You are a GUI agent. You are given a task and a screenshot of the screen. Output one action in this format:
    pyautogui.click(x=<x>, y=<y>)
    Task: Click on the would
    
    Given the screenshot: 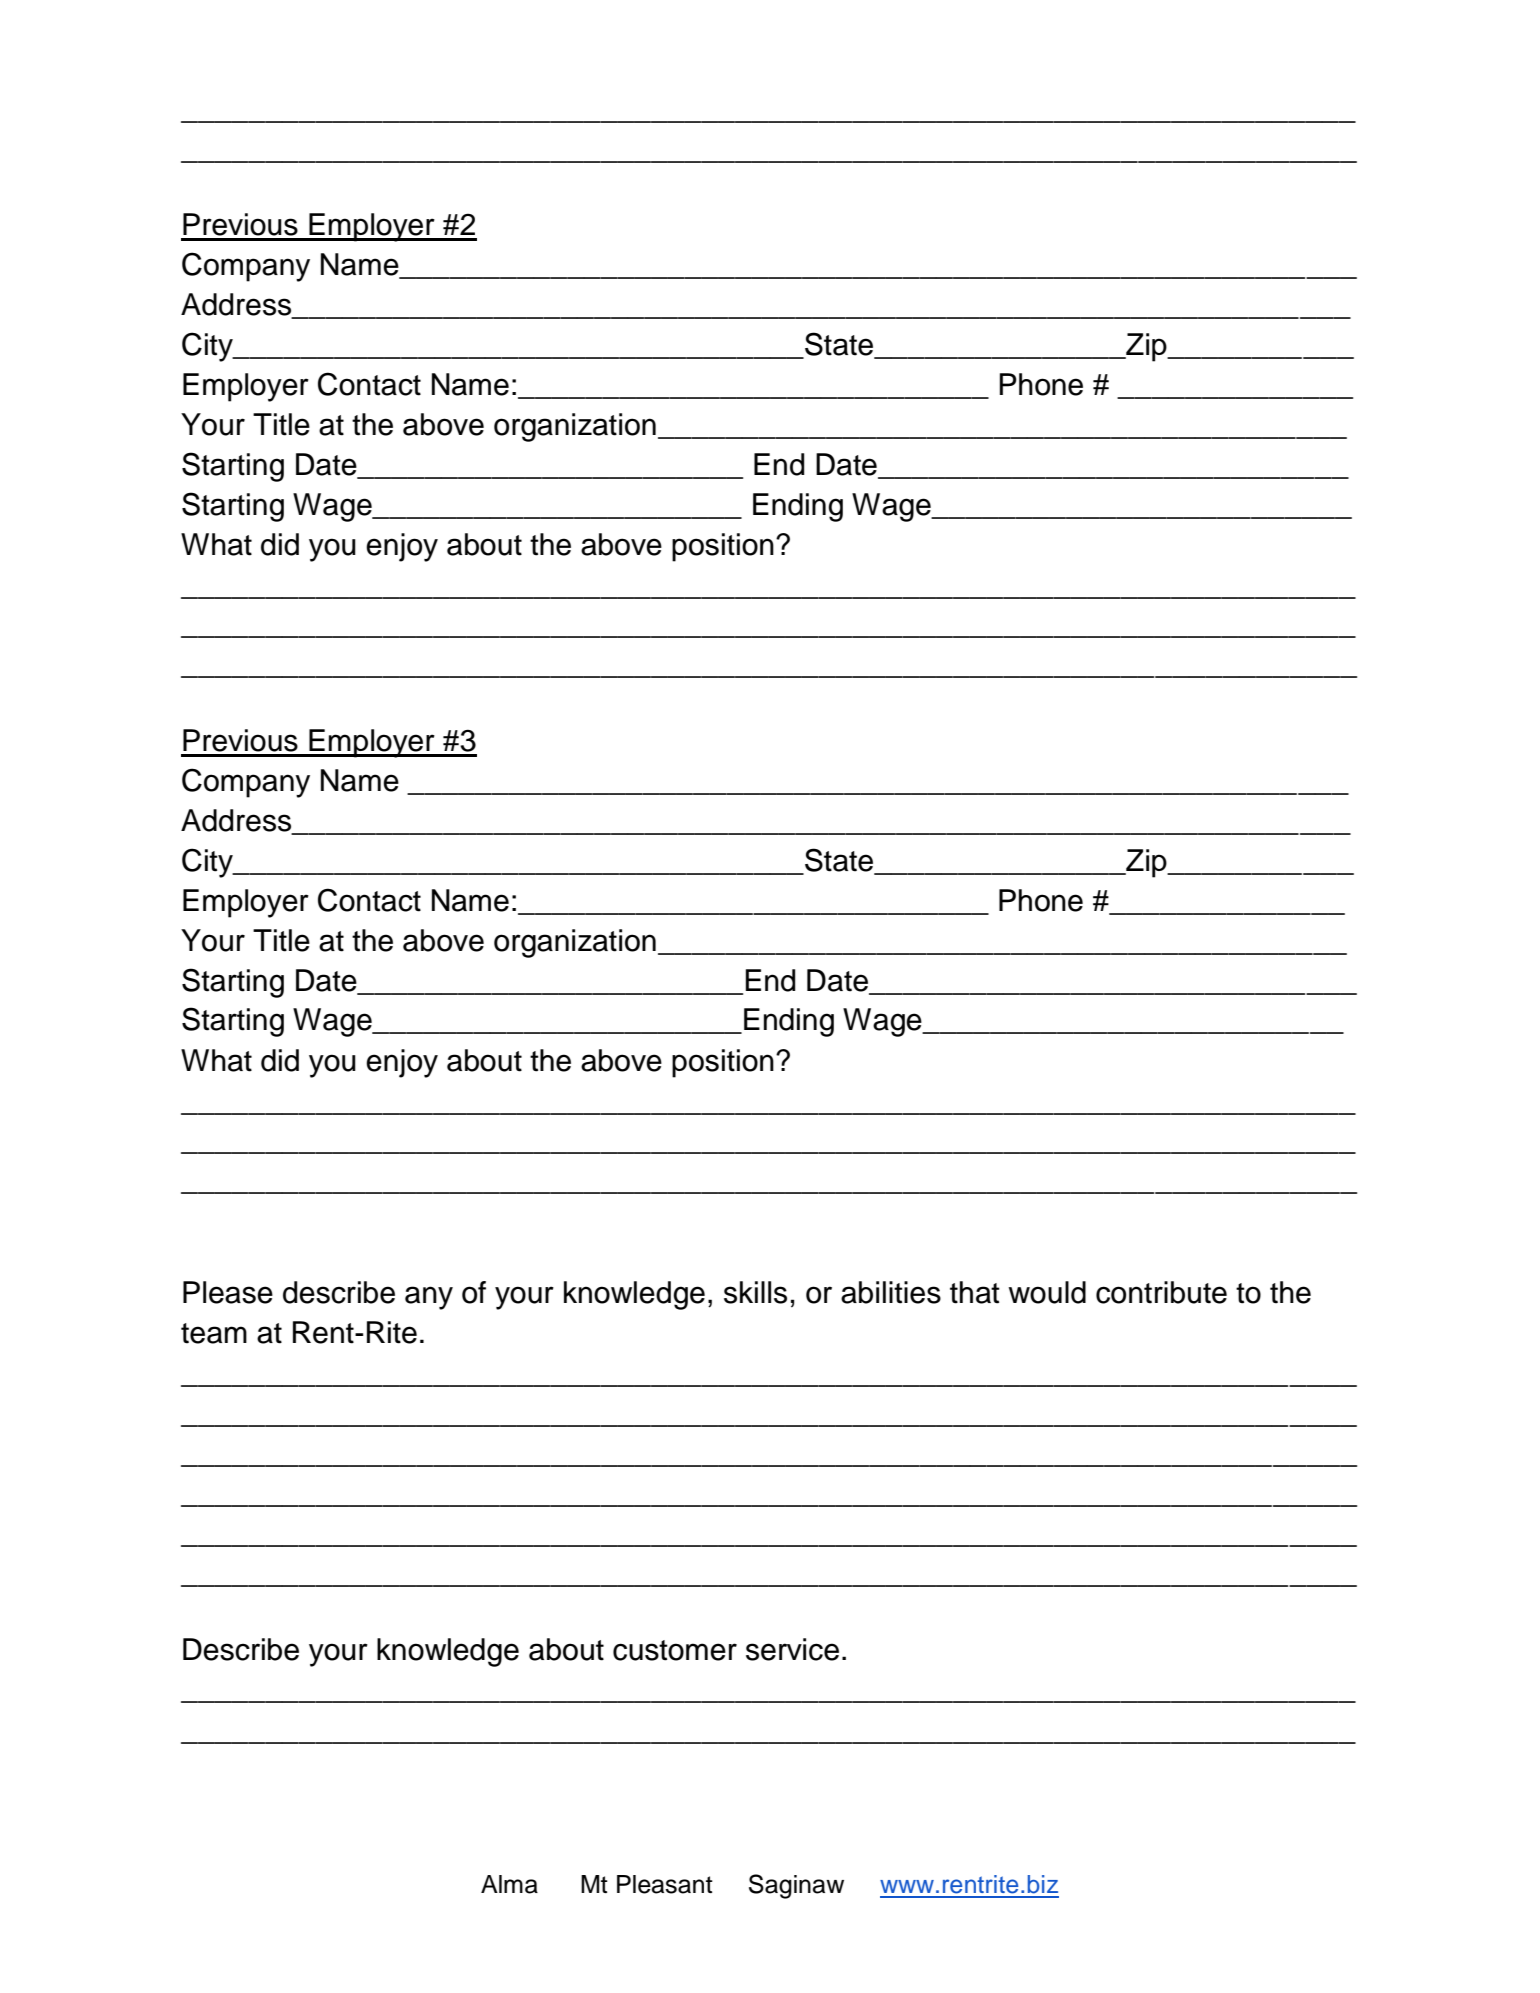 What is the action you would take?
    pyautogui.click(x=1047, y=1292)
